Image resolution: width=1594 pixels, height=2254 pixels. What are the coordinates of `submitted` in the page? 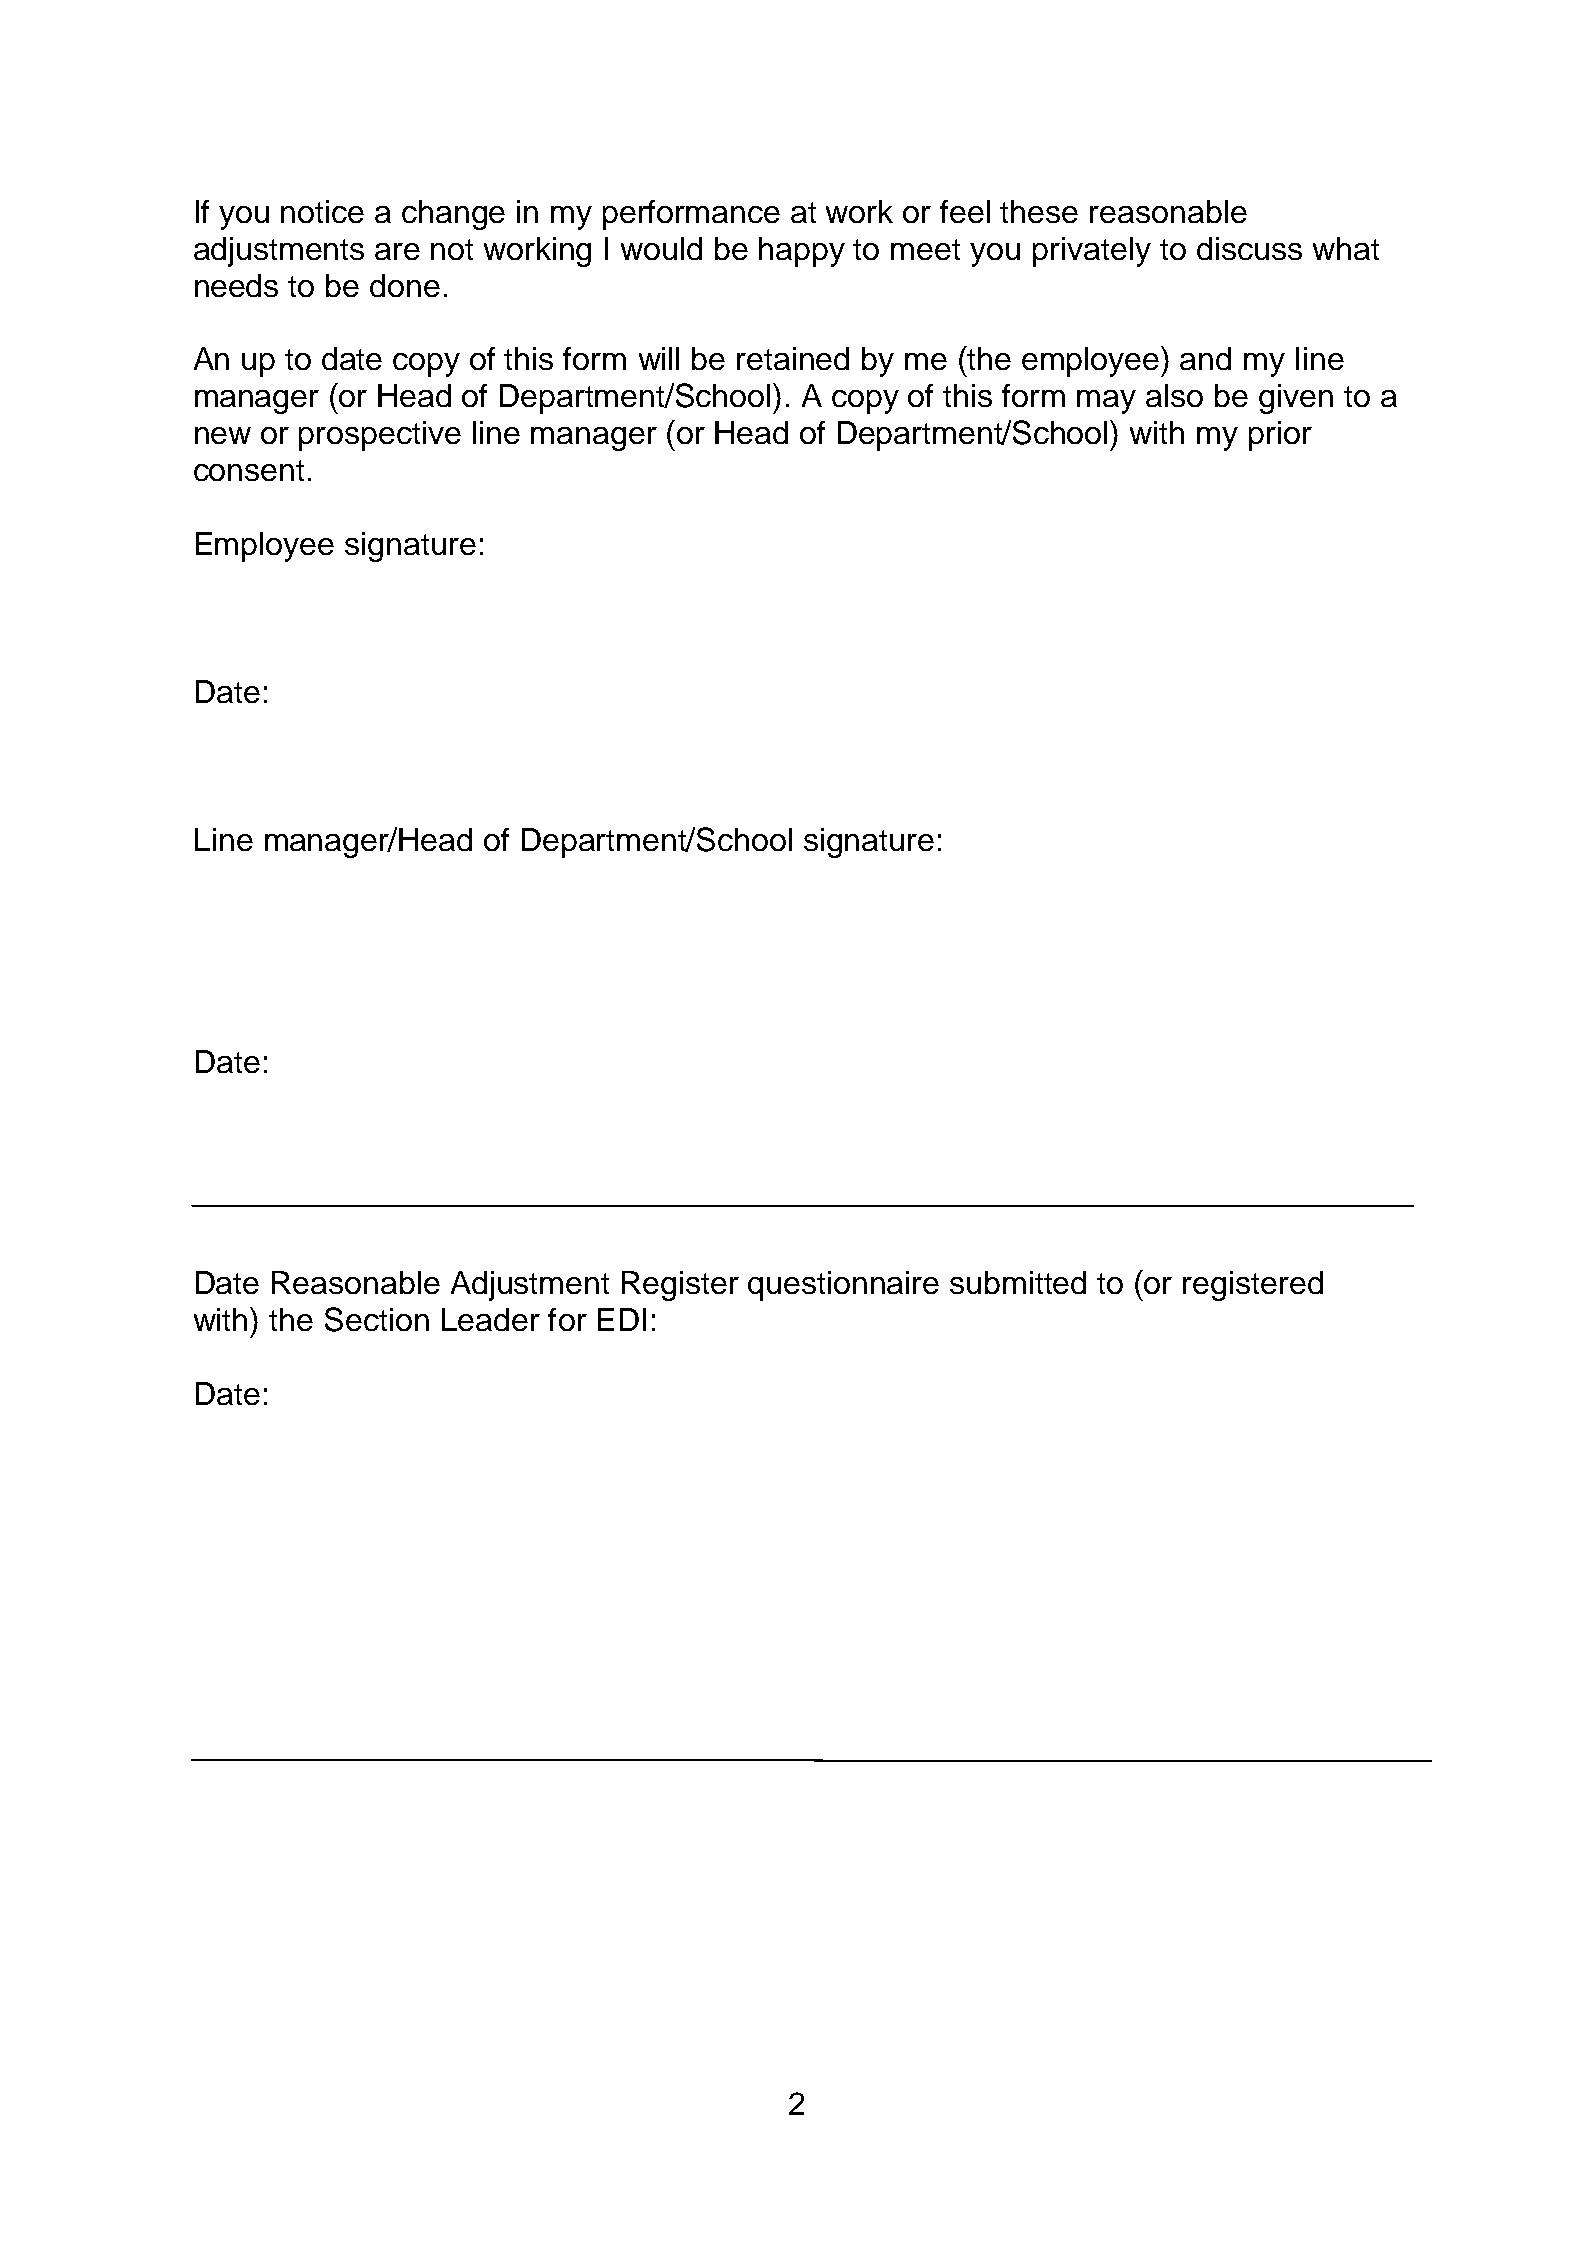 It's located at (1018, 1282).
